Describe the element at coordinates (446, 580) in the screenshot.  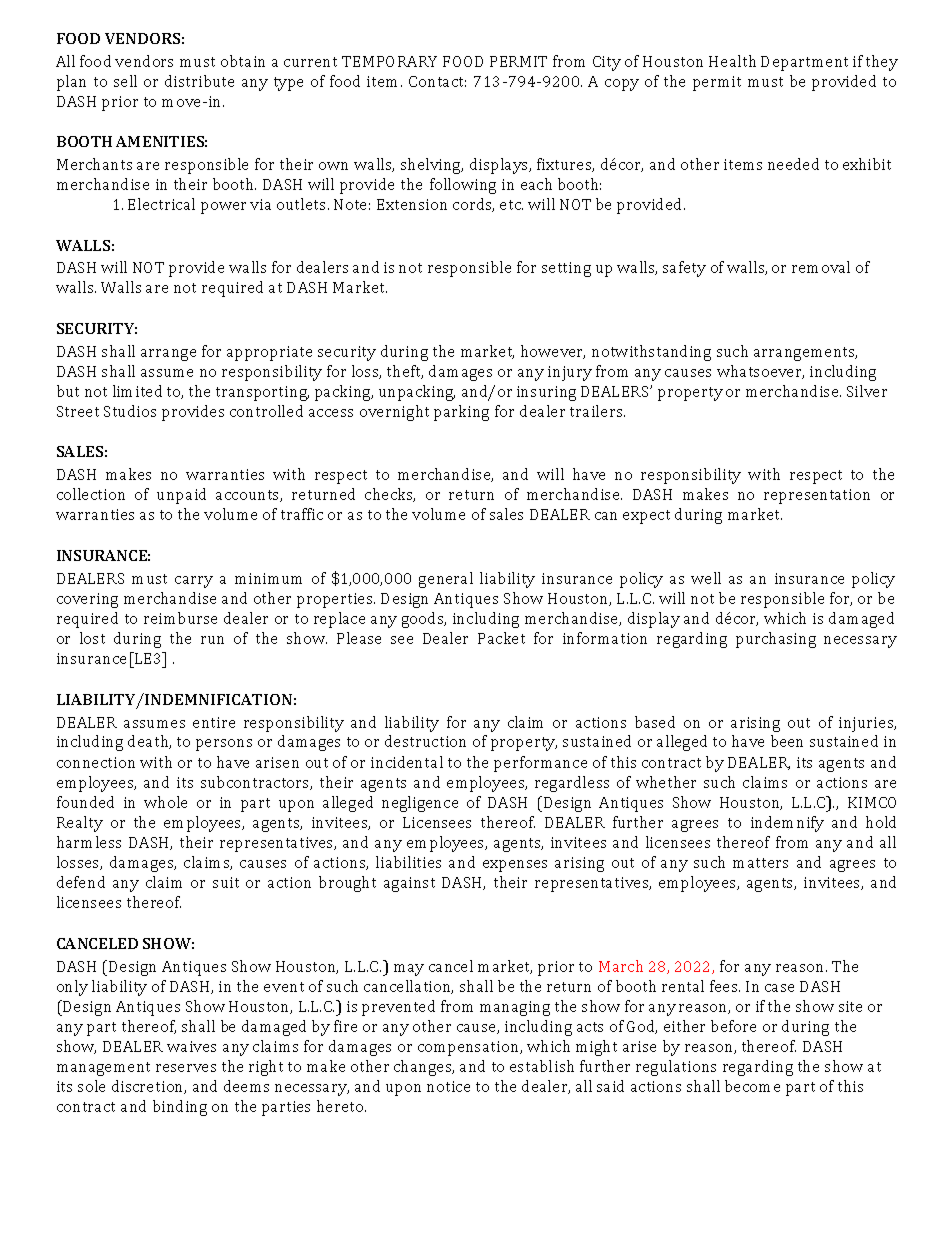
I see `general` at that location.
